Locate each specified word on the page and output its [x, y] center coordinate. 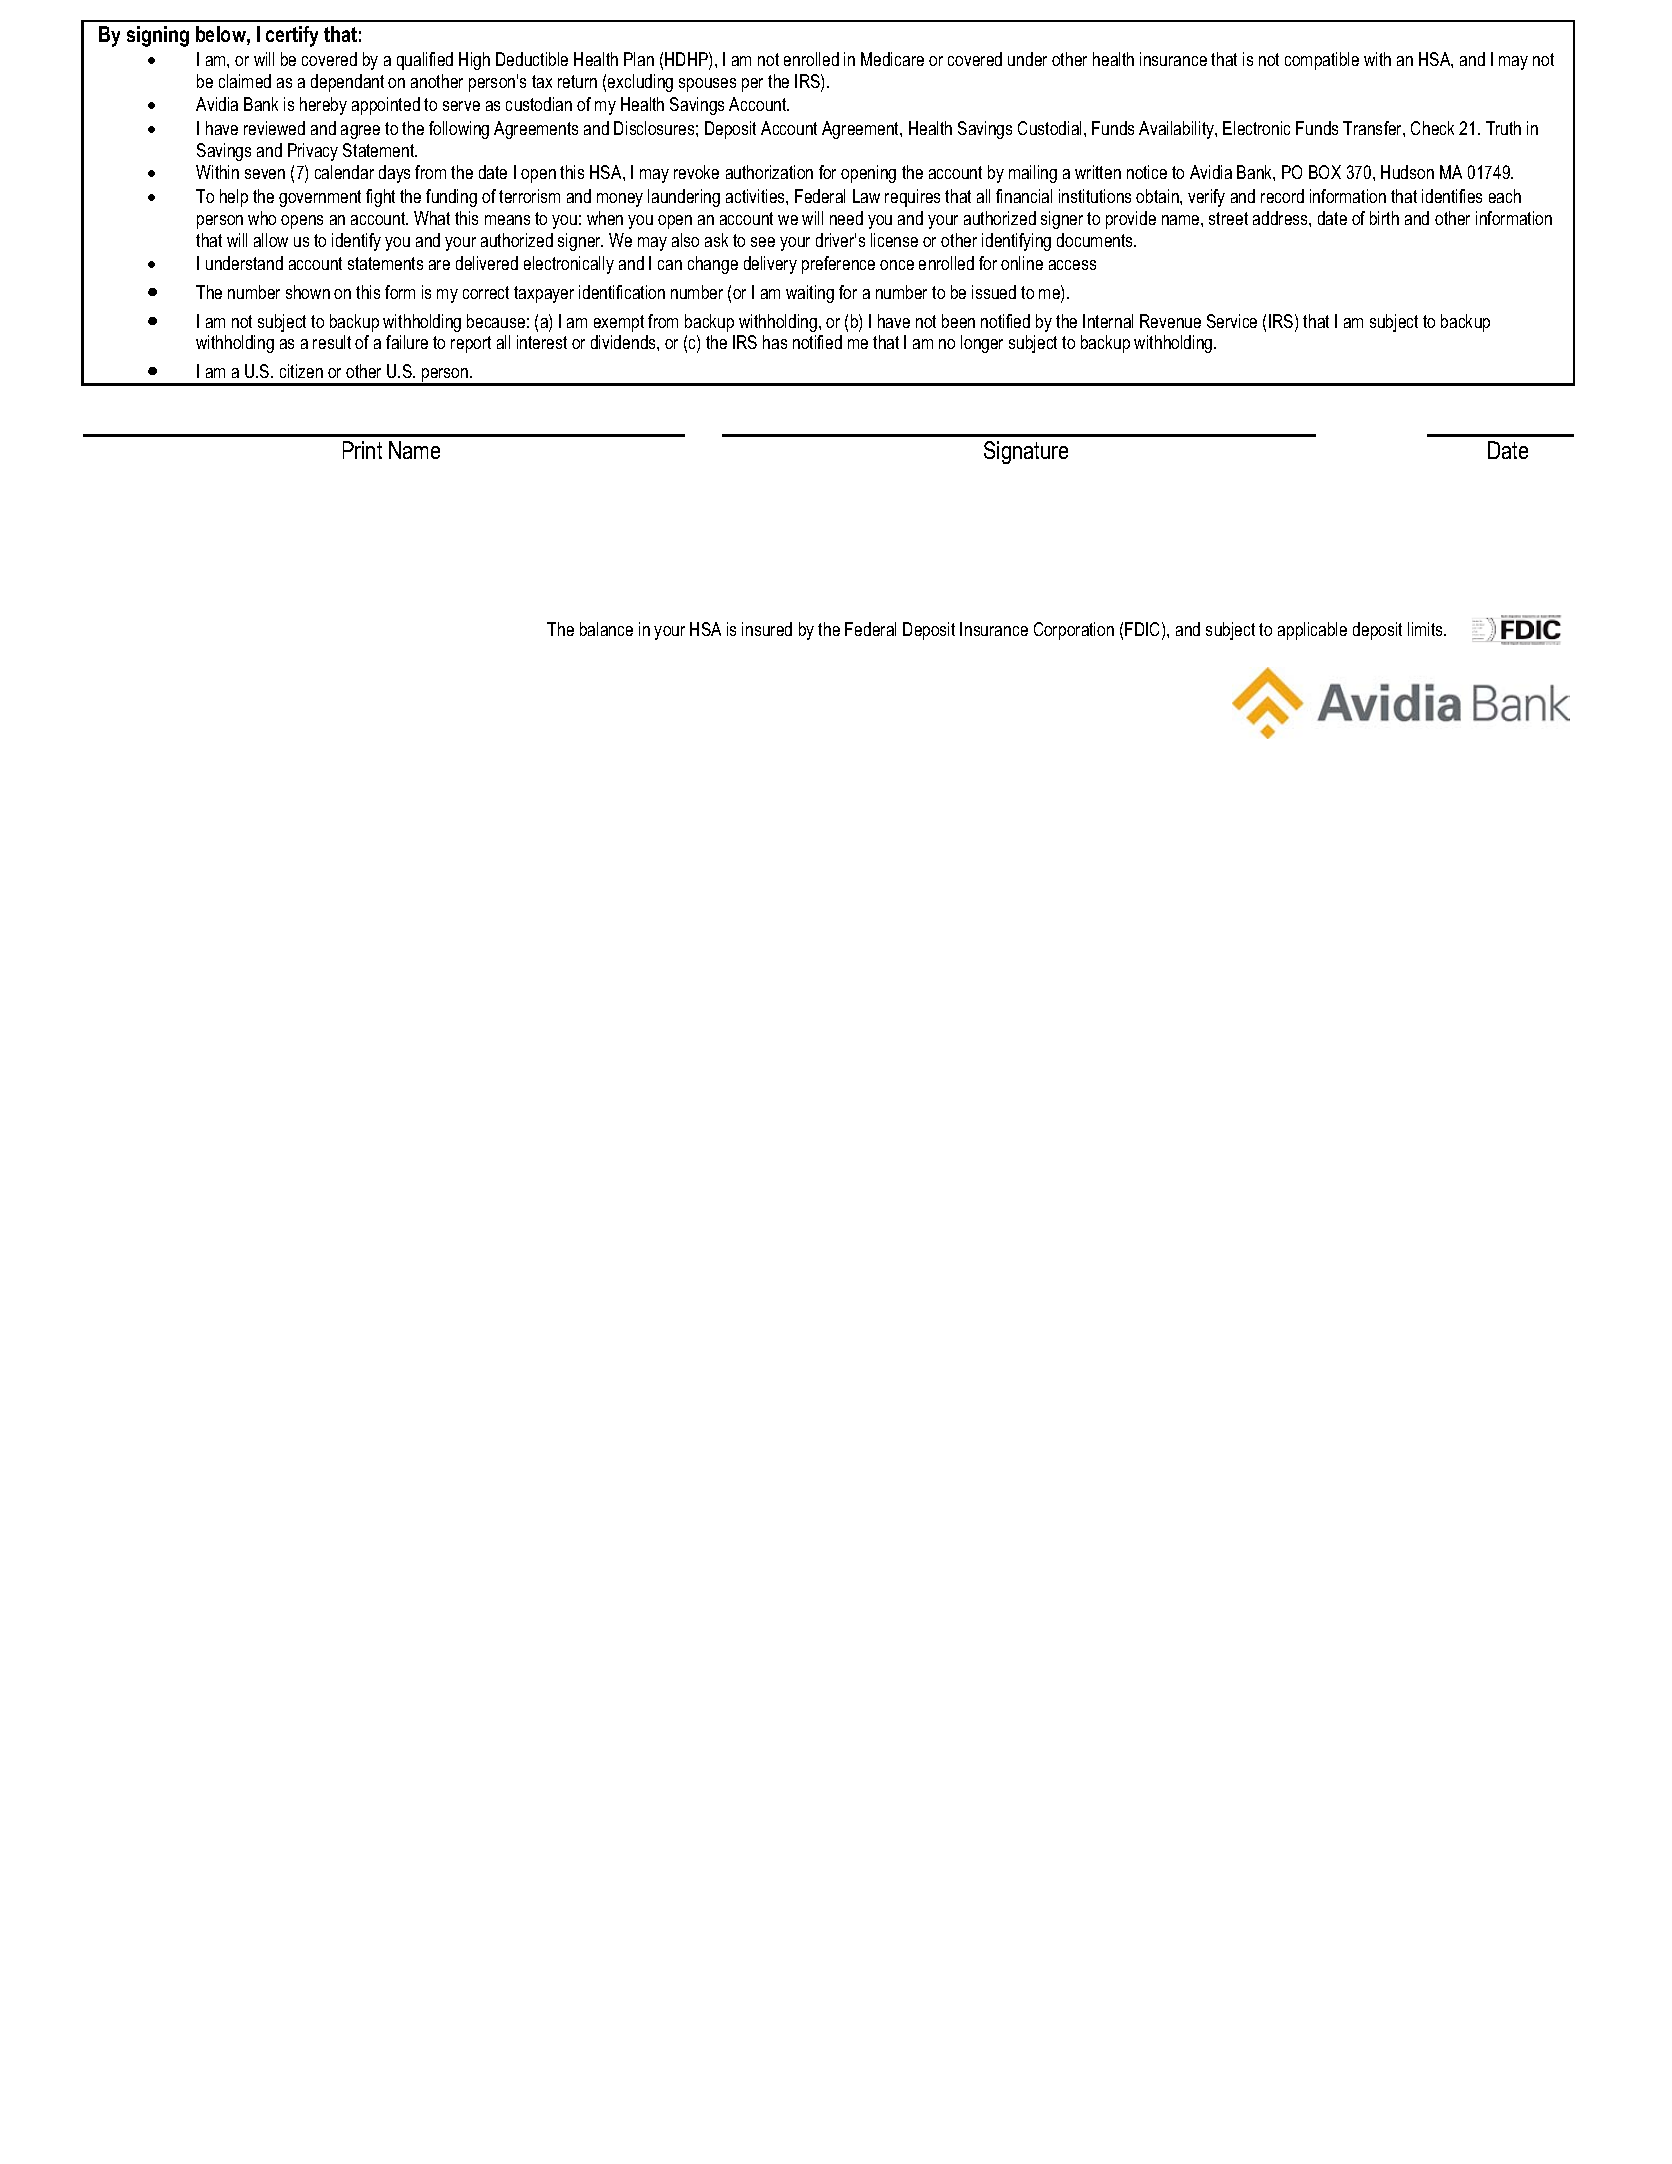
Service [1232, 321]
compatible [1322, 61]
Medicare [892, 59]
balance [606, 629]
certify [292, 36]
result [332, 342]
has [775, 342]
